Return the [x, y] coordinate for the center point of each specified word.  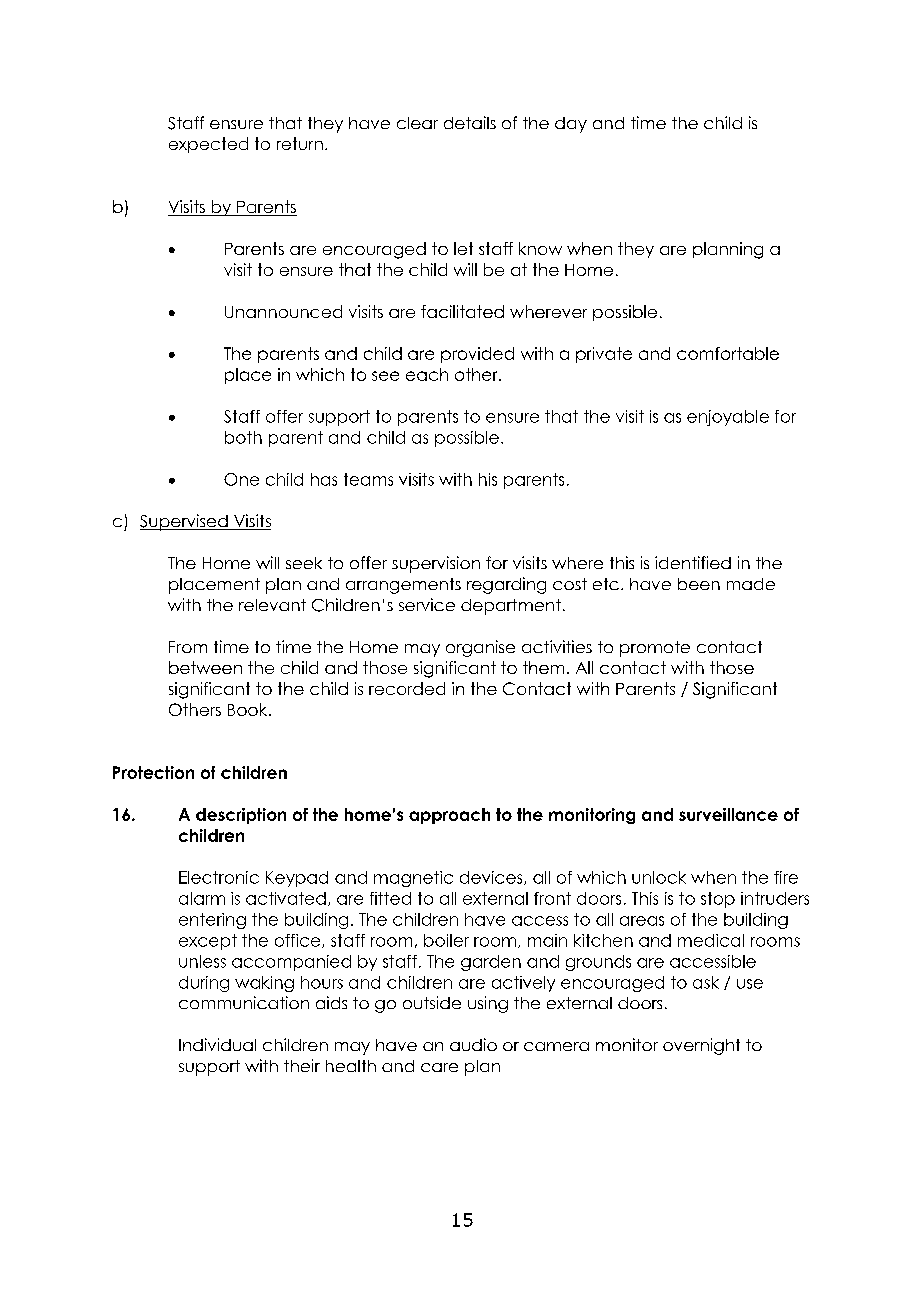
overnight [701, 1046]
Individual [217, 1044]
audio [473, 1044]
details [470, 122]
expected [208, 145]
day [571, 125]
